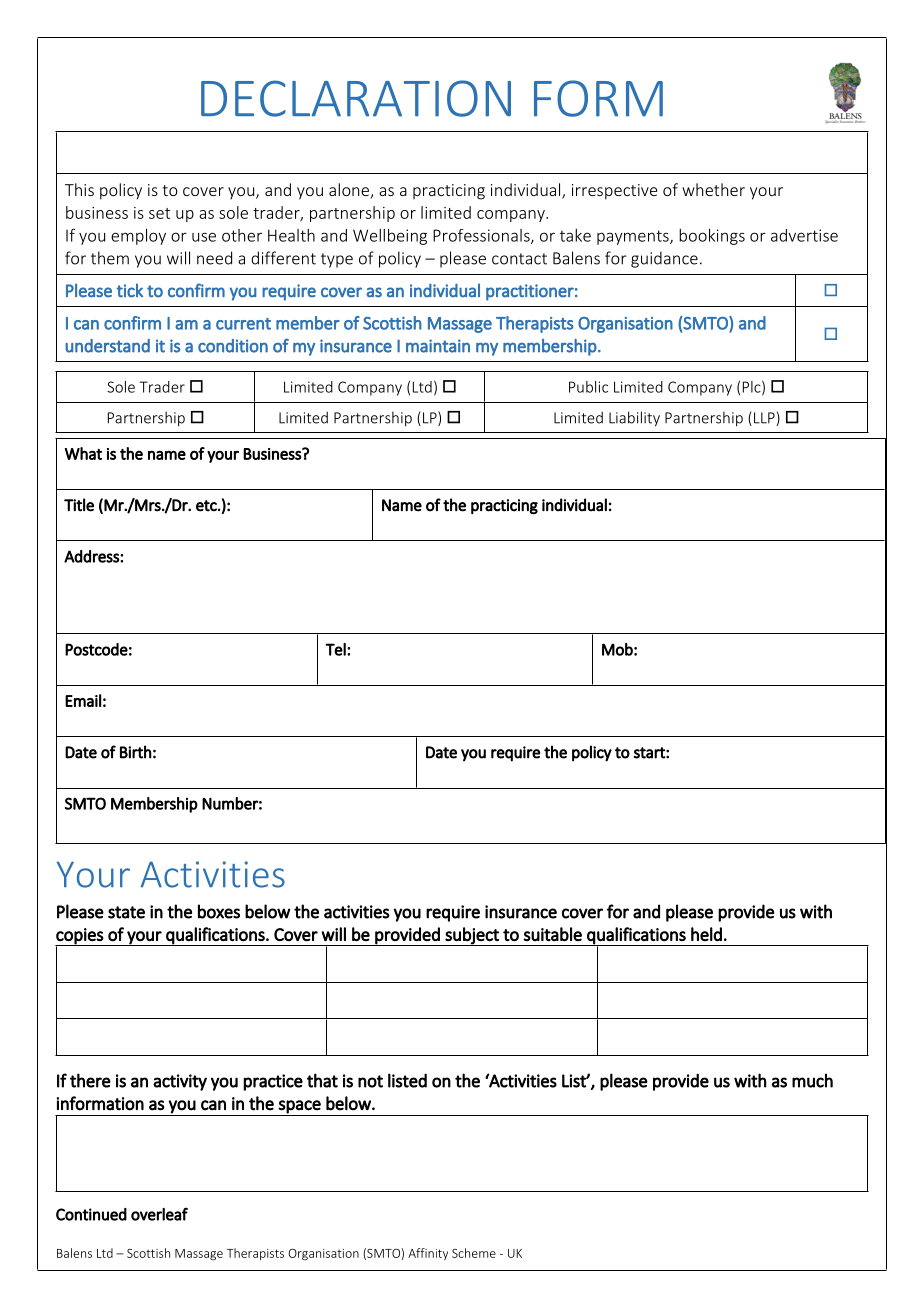  I want to click on Tel, so click(336, 649).
